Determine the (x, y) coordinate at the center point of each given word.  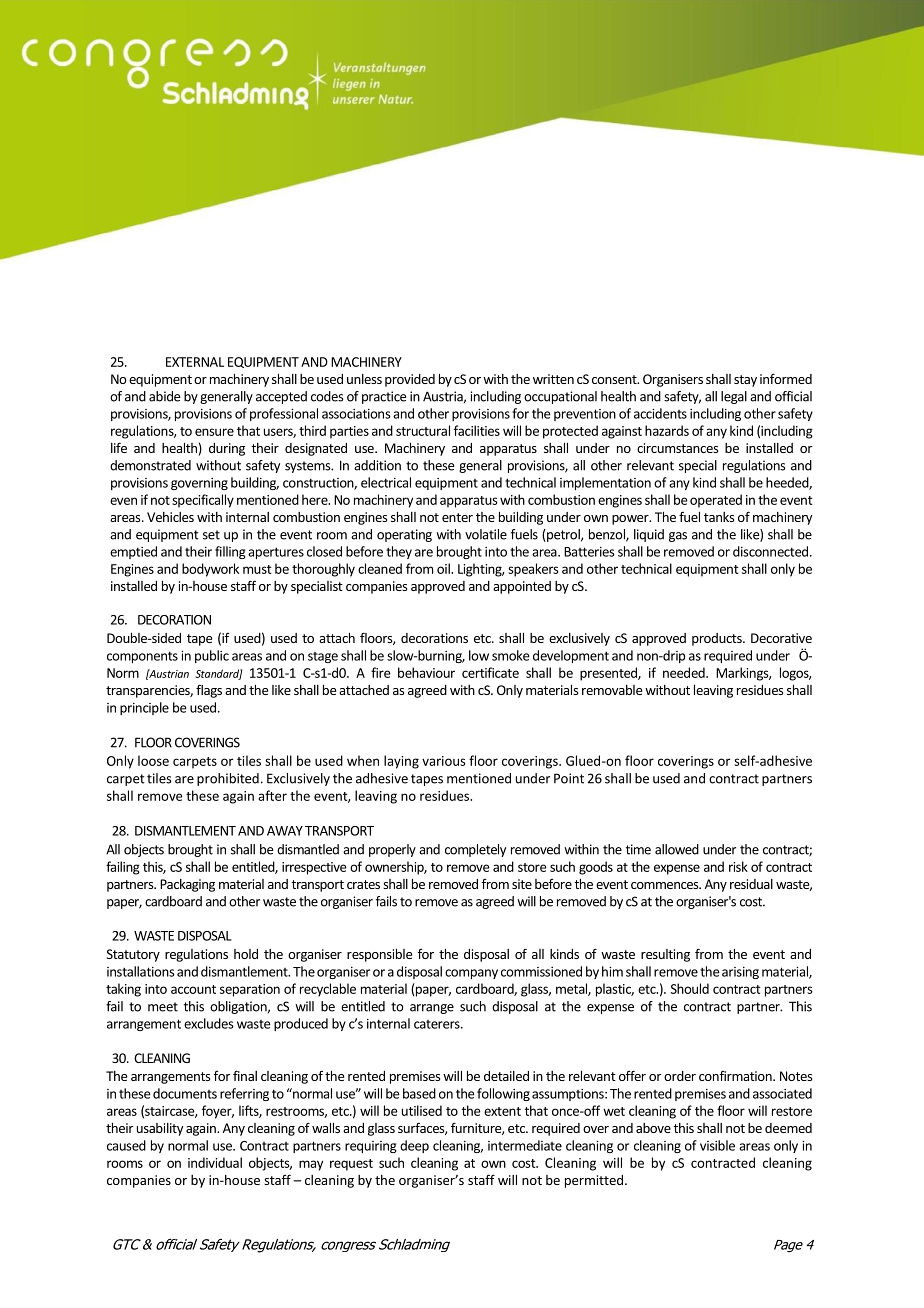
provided (410, 380)
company (471, 974)
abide (164, 396)
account (193, 989)
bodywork (210, 570)
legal (734, 397)
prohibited (228, 779)
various (444, 761)
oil (444, 568)
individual (215, 1162)
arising (740, 973)
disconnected (770, 551)
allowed (677, 849)
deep (414, 1146)
